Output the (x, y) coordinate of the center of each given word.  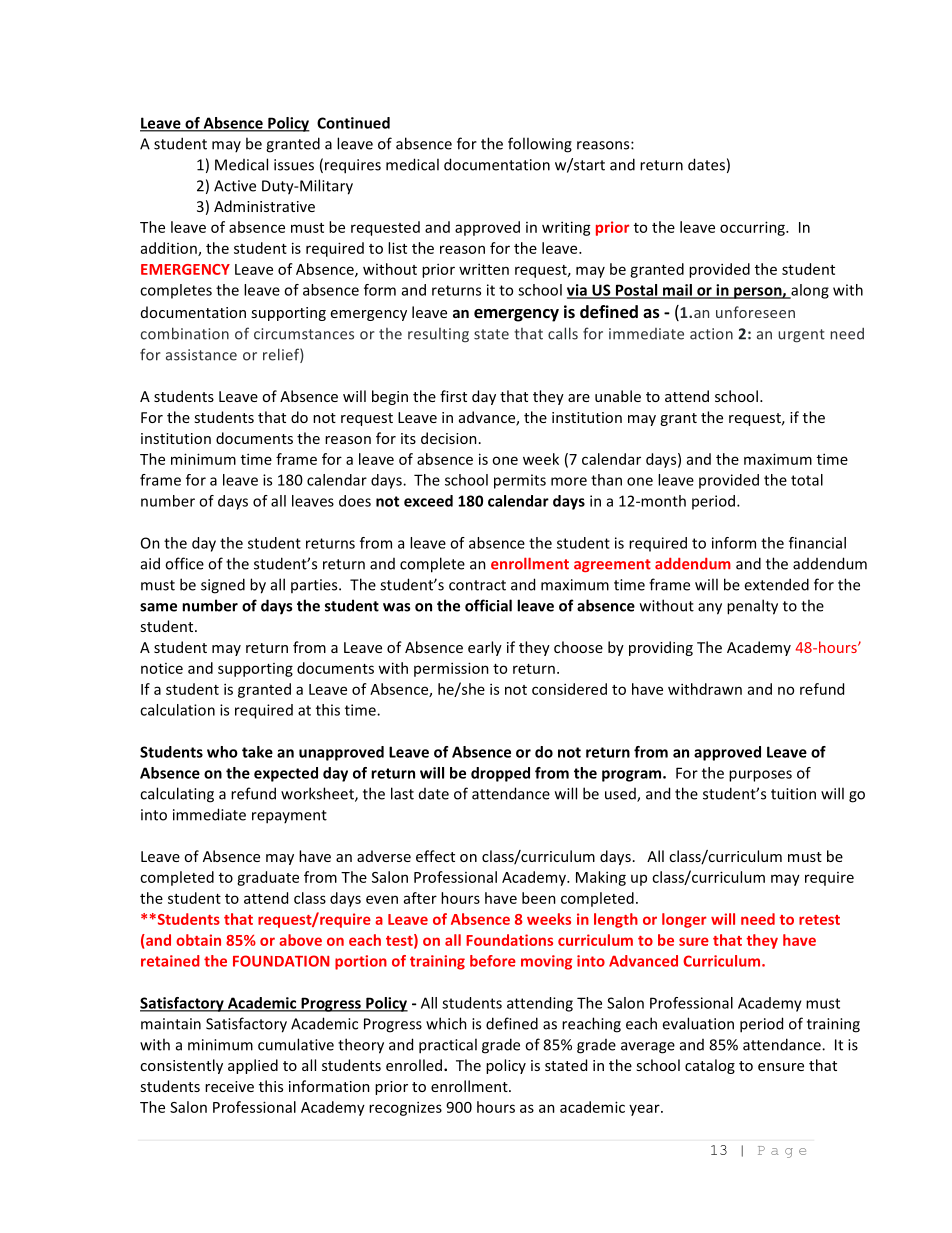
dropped (500, 774)
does (355, 501)
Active (235, 186)
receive (229, 1086)
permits (520, 481)
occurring (753, 228)
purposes (760, 776)
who (222, 752)
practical (448, 1046)
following (540, 145)
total (807, 480)
